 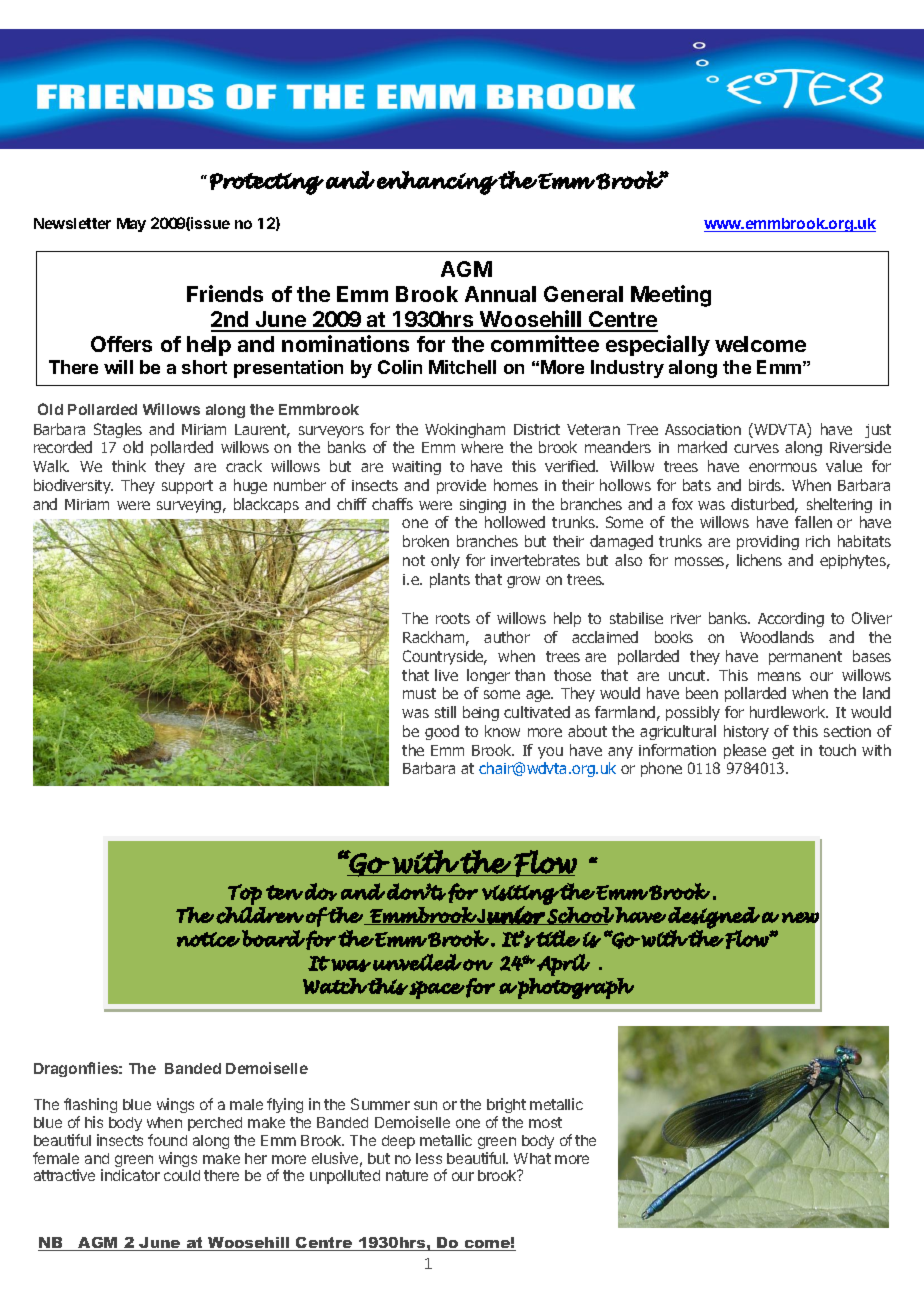 I want to click on Annual, so click(x=500, y=294).
